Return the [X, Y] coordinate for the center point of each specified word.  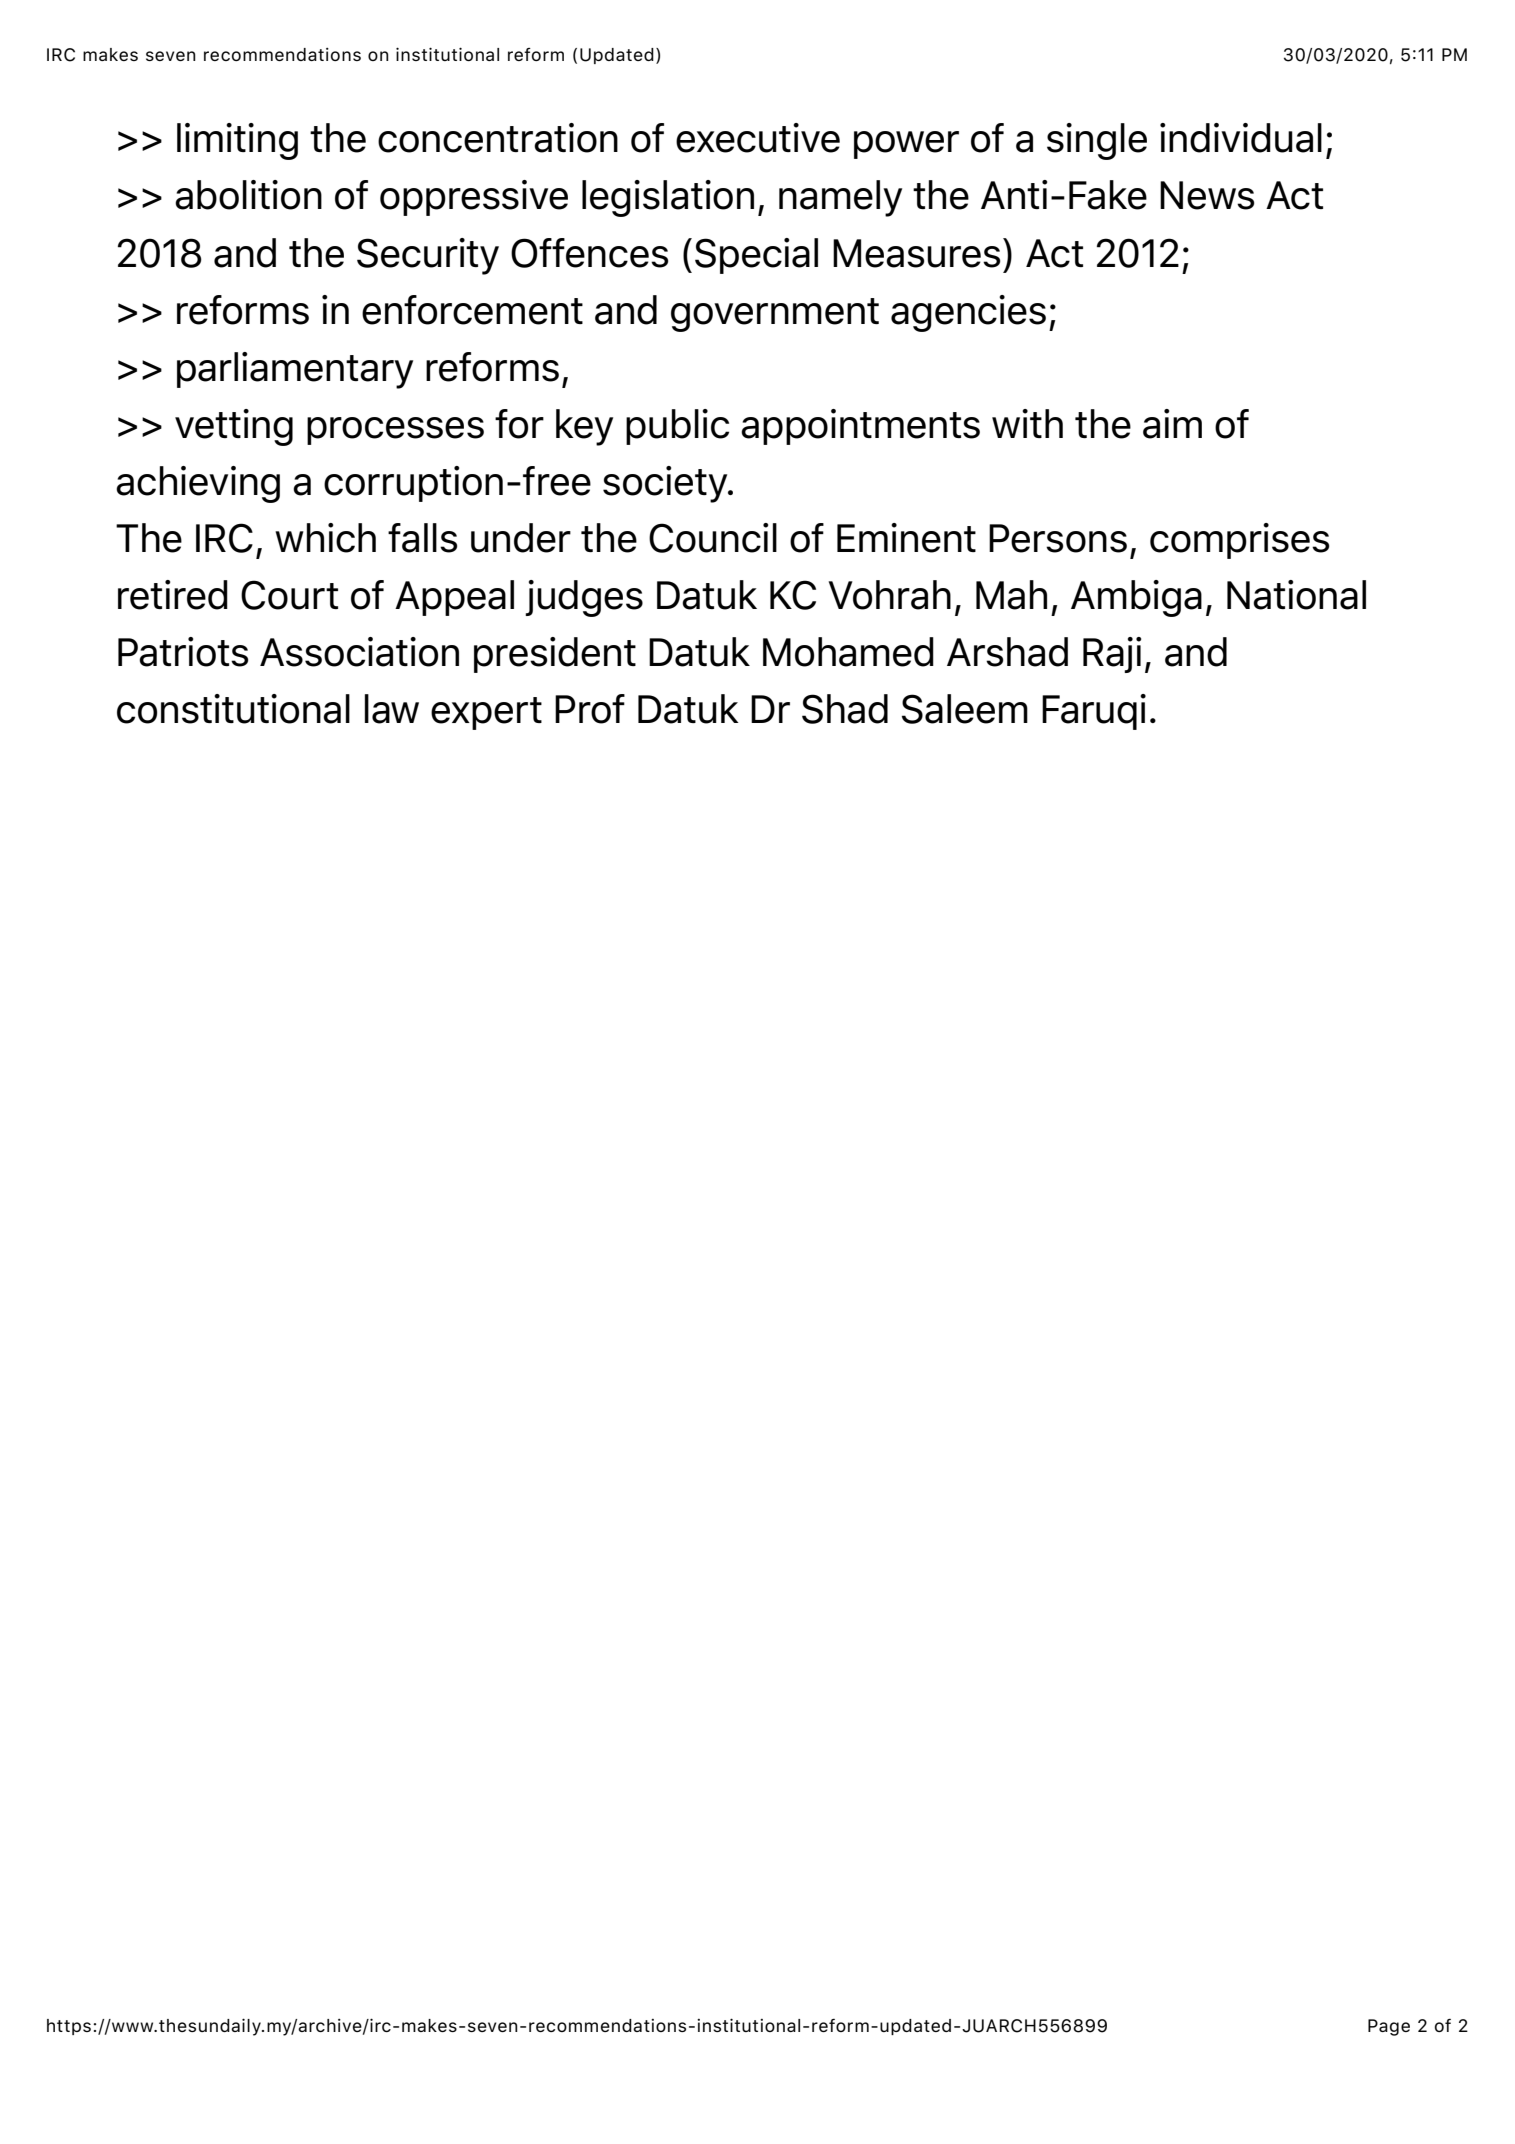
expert [486, 713]
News [1207, 195]
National [1296, 595]
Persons [1058, 538]
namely [840, 198]
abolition [248, 195]
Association [359, 652]
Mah [1011, 595]
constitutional [233, 709]
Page [1389, 2027]
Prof [590, 709]
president [555, 655]
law [392, 709]
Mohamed [848, 652]
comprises [1239, 541]
